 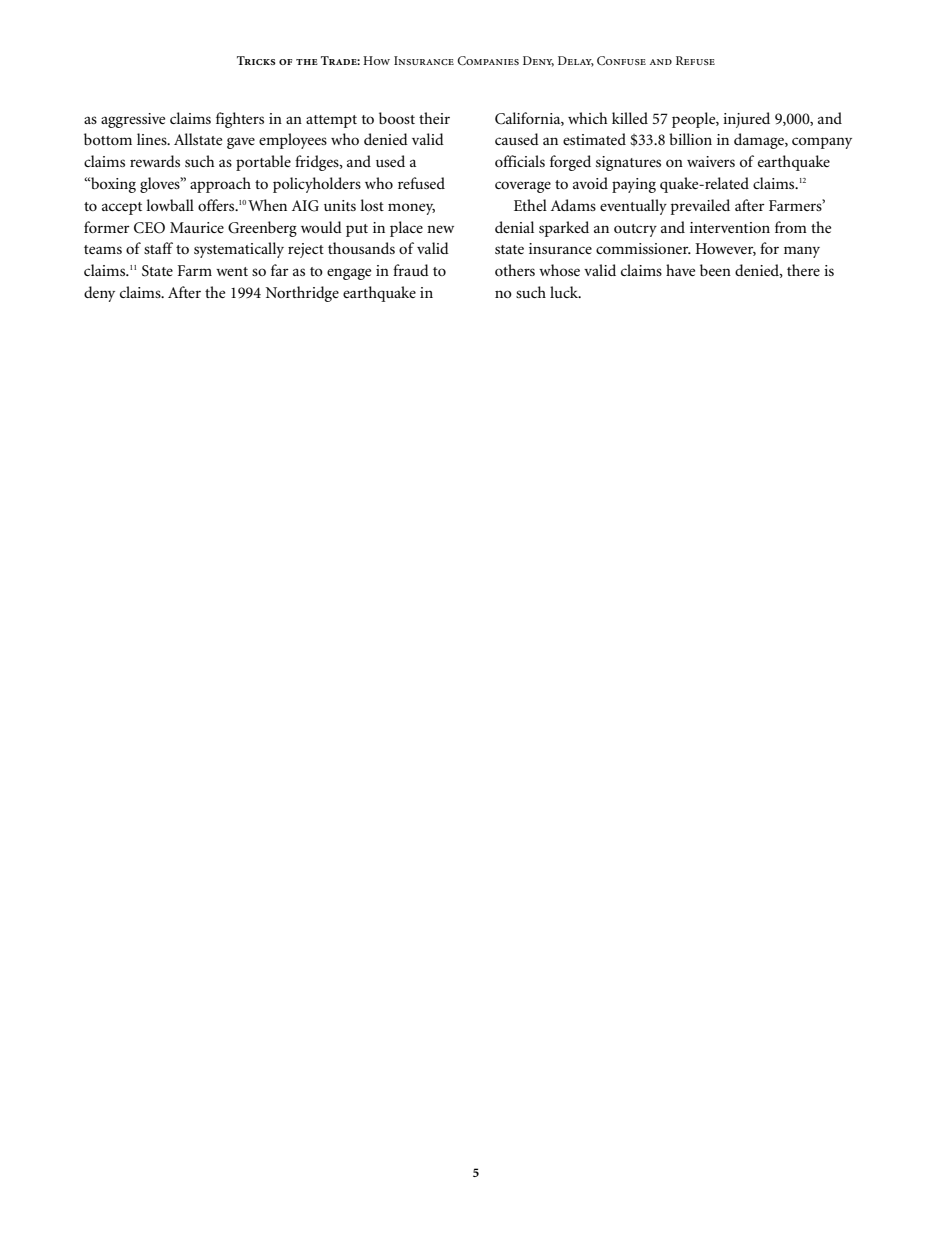 What do you see at coordinates (488, 61) in the screenshot?
I see `Companies` at bounding box center [488, 61].
